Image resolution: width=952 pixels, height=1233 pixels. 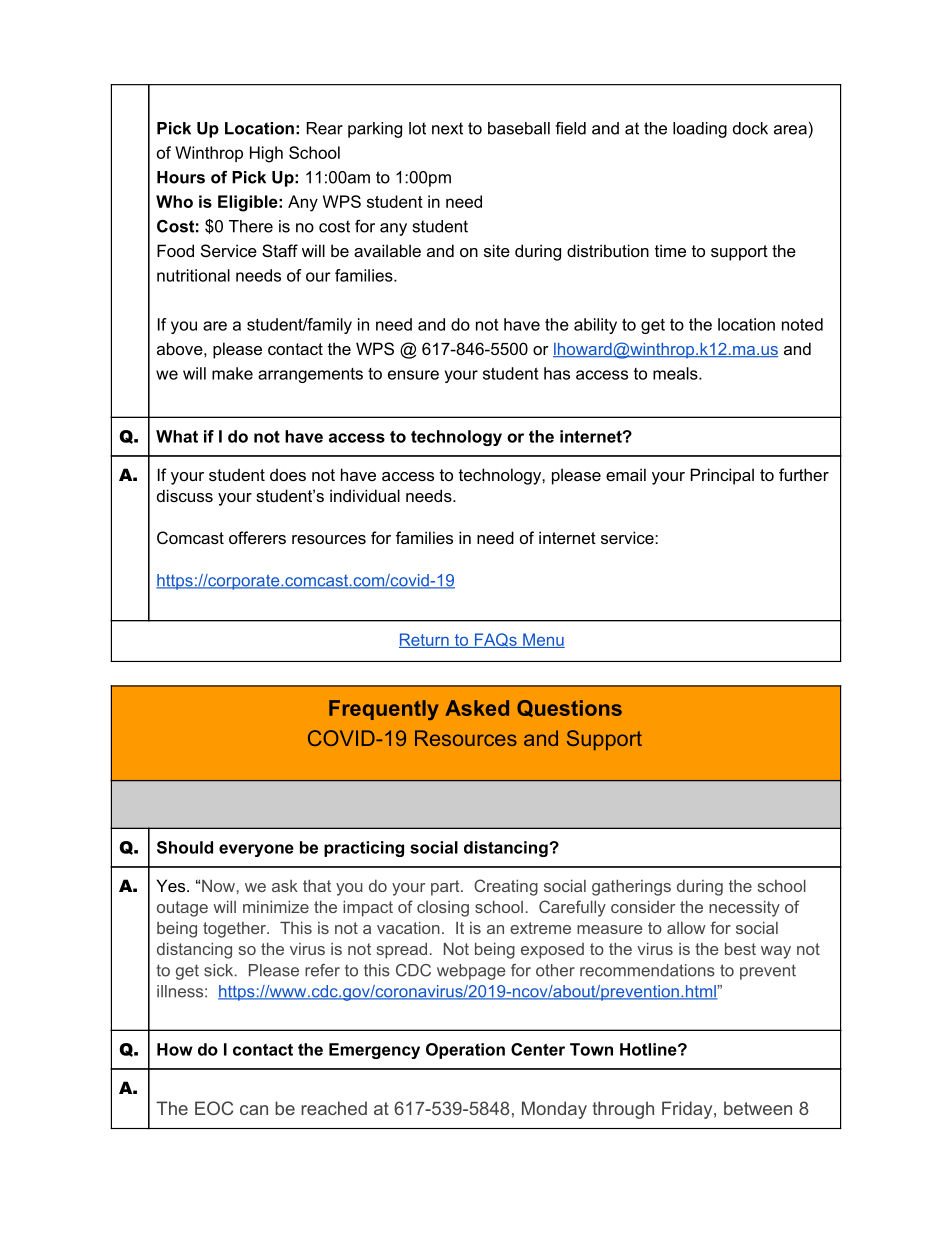 I want to click on Creating, so click(x=506, y=887).
